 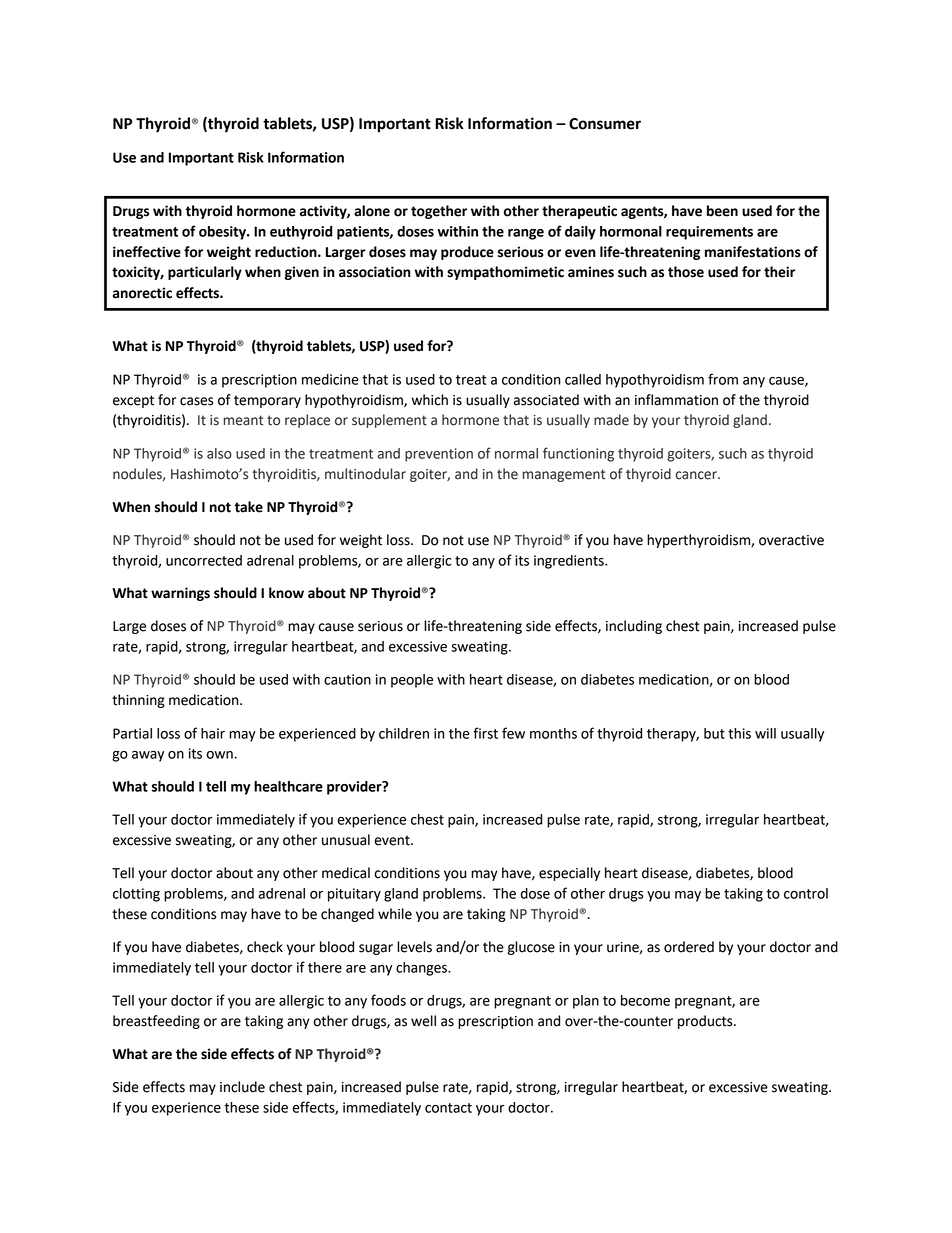 What do you see at coordinates (714, 733) in the screenshot?
I see `but` at bounding box center [714, 733].
